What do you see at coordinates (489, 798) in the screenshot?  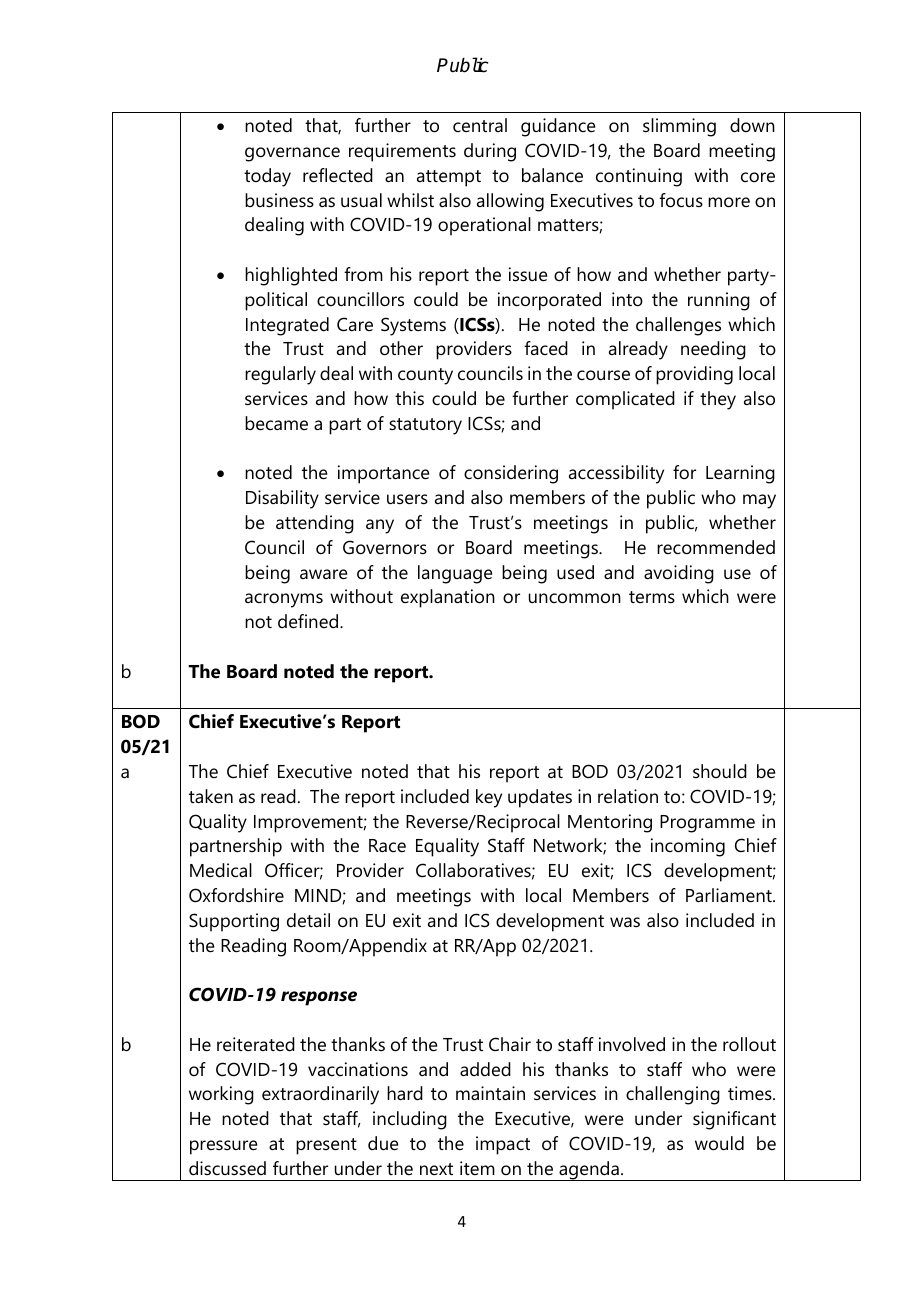 I see `key` at bounding box center [489, 798].
